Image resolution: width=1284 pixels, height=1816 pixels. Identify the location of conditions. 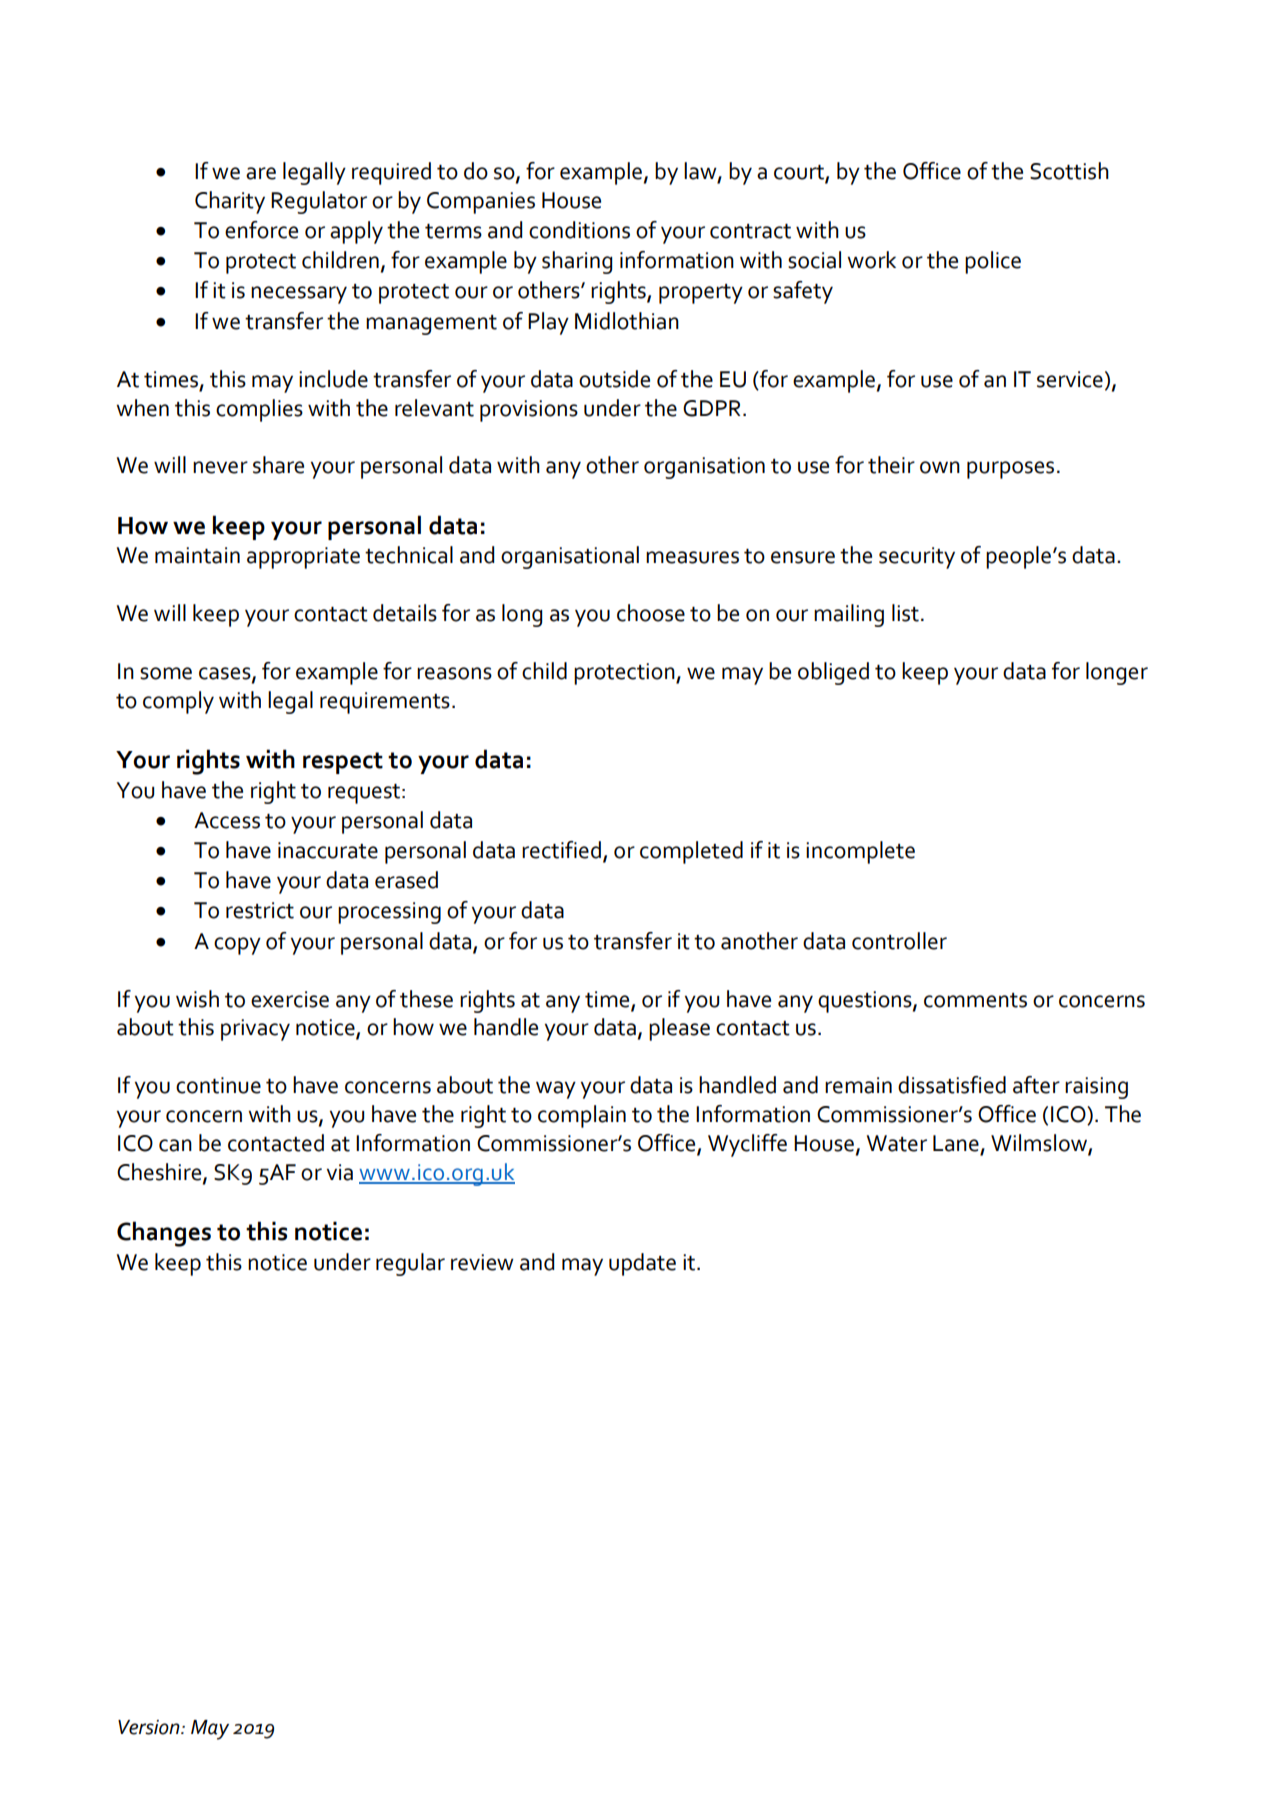
(579, 230).
